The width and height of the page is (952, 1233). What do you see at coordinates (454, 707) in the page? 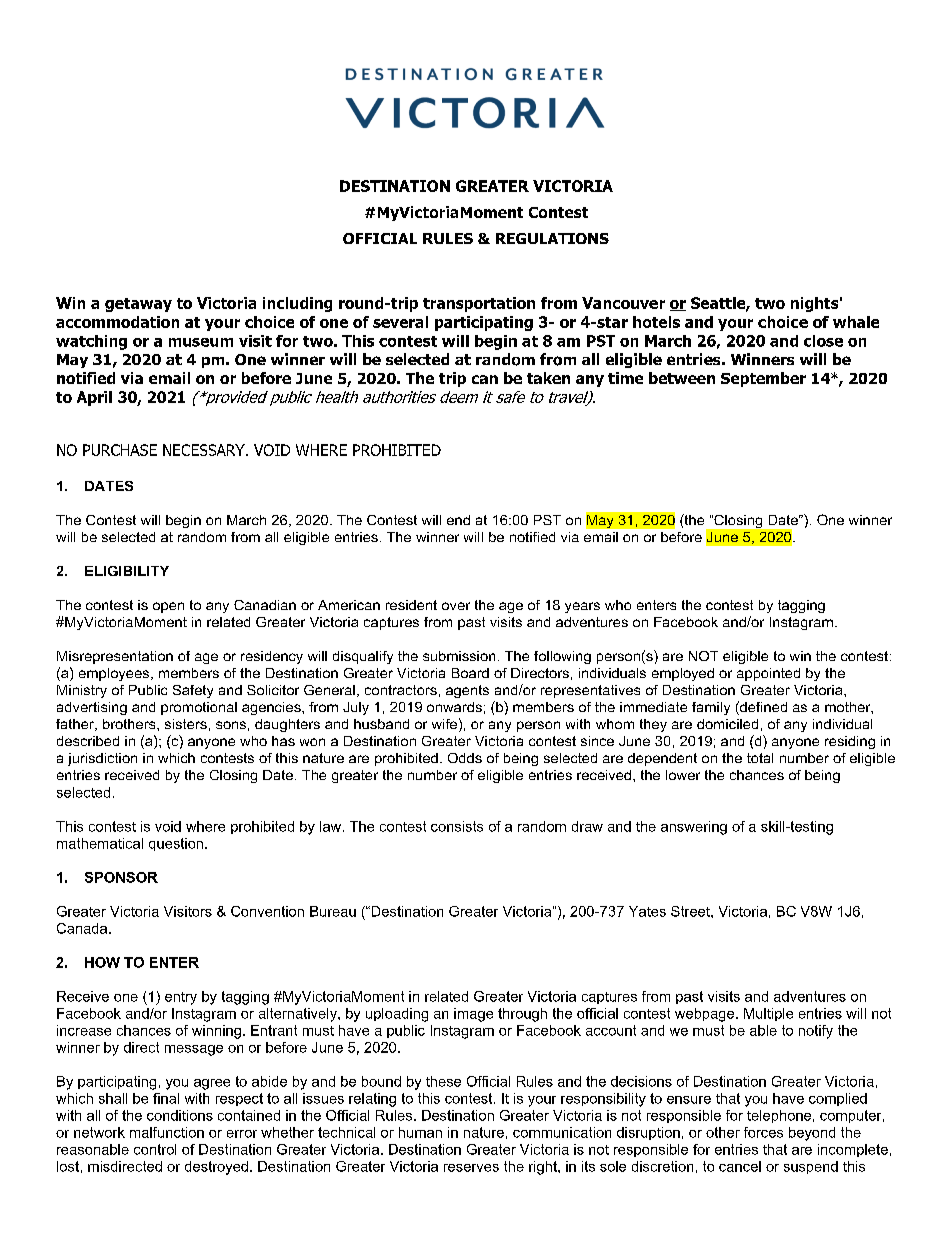
I see `onwards` at bounding box center [454, 707].
